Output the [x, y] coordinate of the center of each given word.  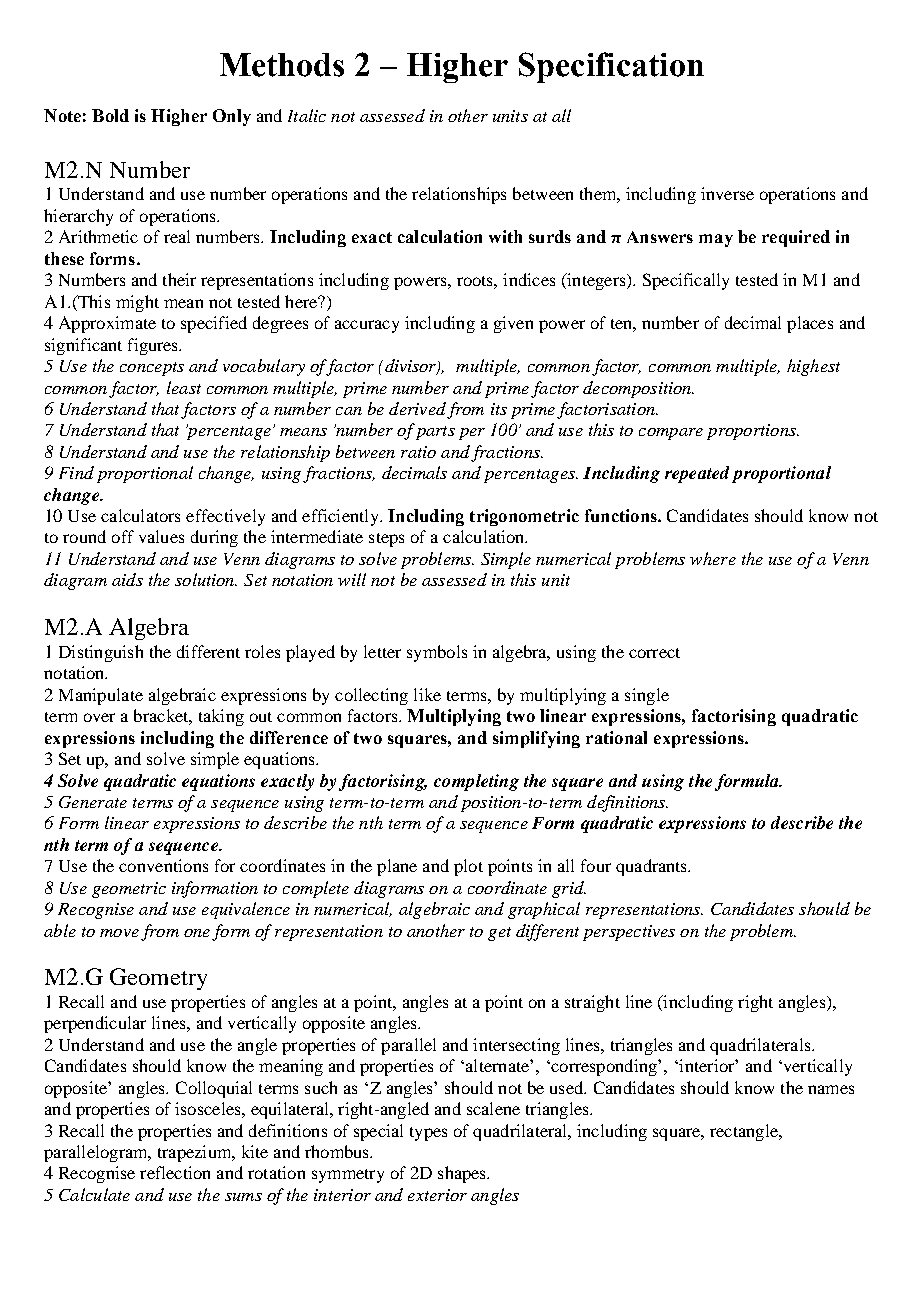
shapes [463, 1174]
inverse [727, 193]
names [831, 1089]
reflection [175, 1172]
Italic [307, 115]
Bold [110, 115]
